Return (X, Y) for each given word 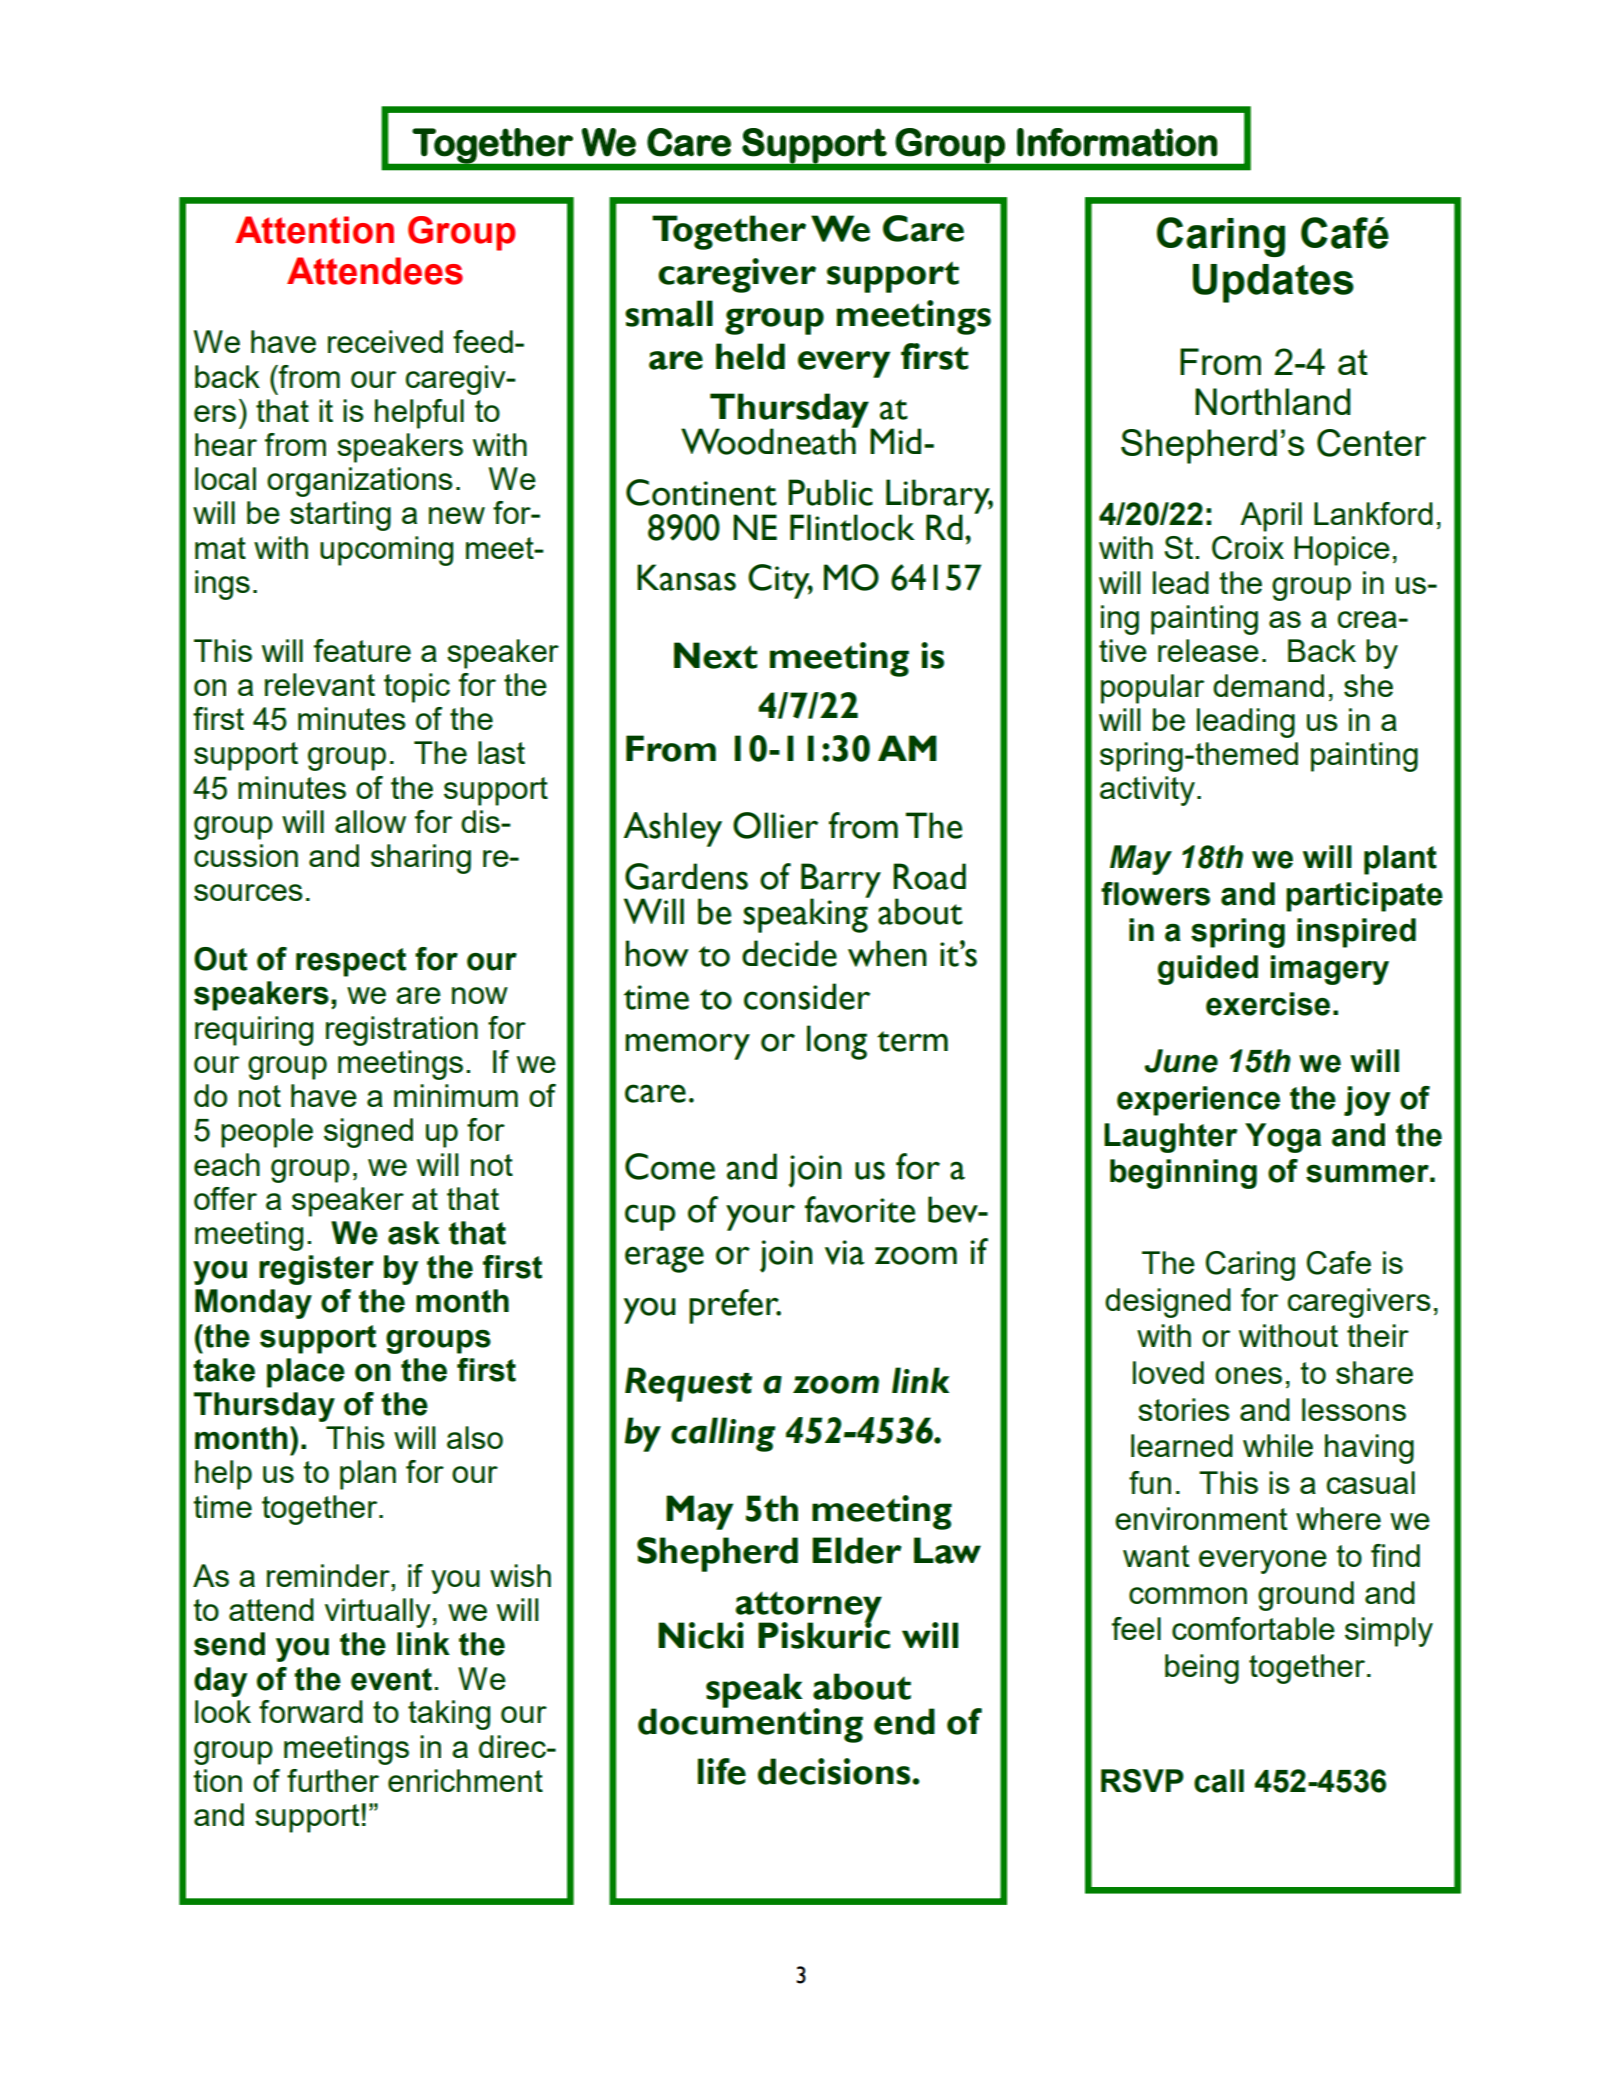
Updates (1273, 283)
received (385, 341)
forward (311, 1711)
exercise (1268, 1004)
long (837, 1042)
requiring (254, 1031)
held (750, 356)
